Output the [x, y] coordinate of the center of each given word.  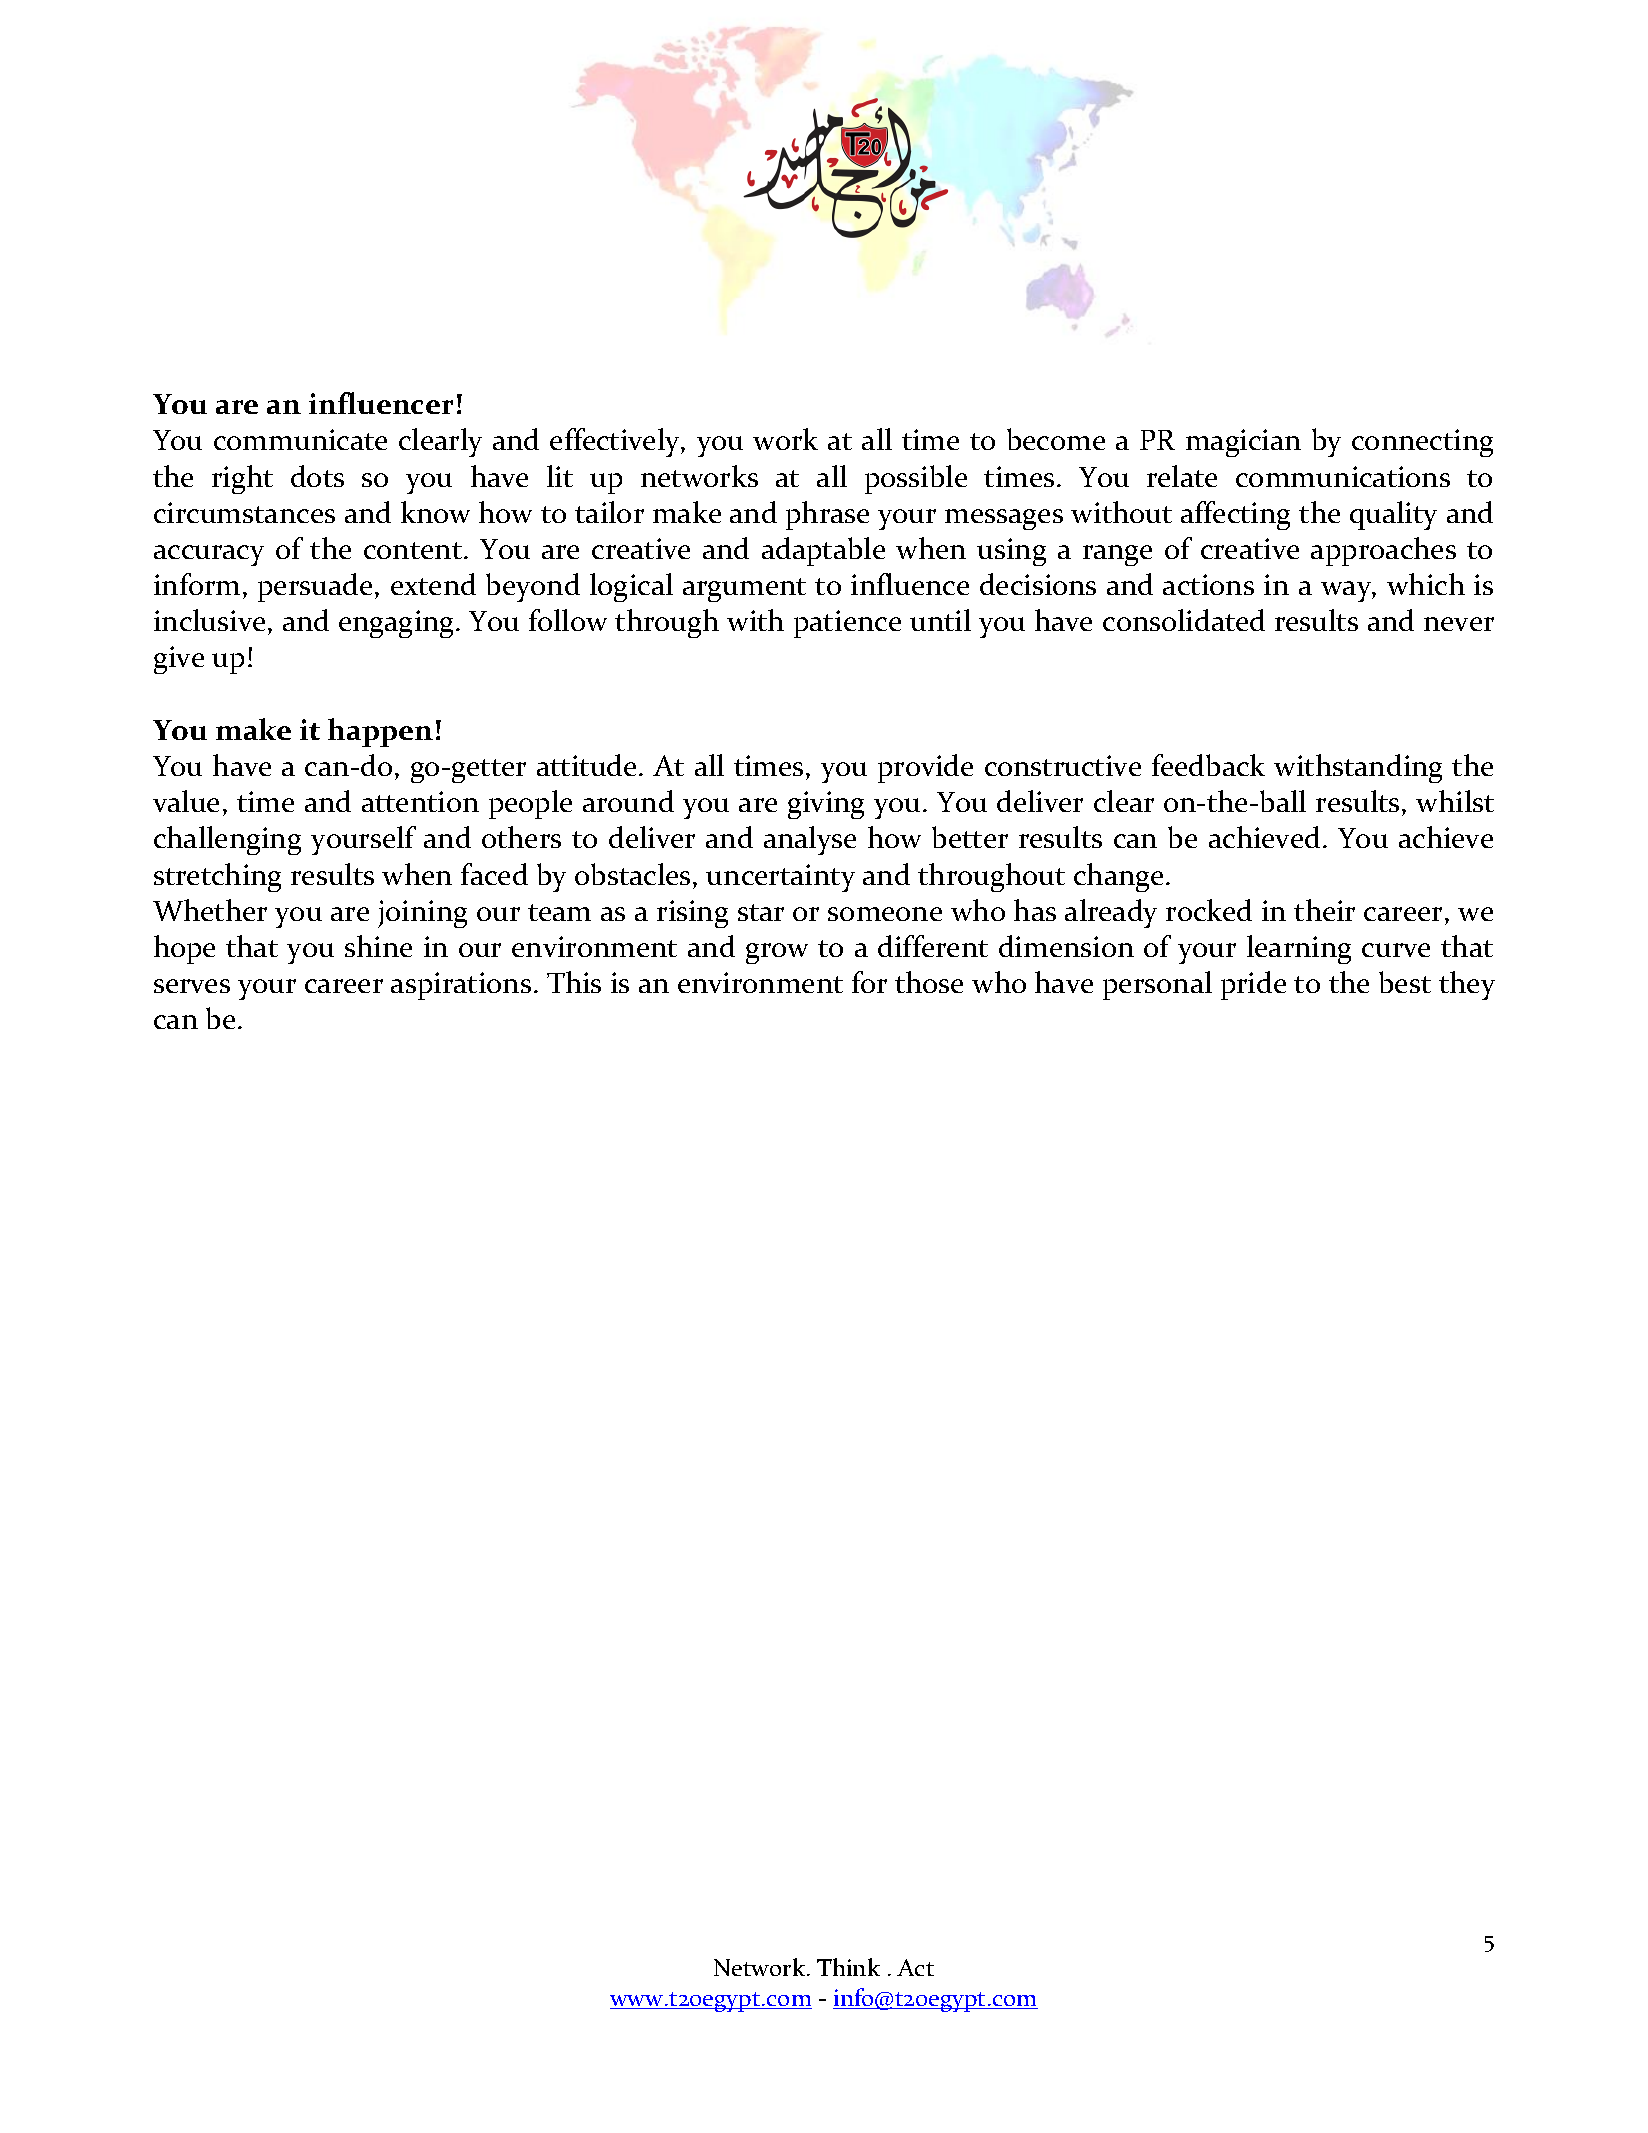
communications [1343, 476]
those [929, 982]
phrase [827, 515]
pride [1253, 985]
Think [848, 1967]
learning [1299, 949]
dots [317, 476]
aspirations [461, 986]
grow [777, 953]
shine [378, 946]
